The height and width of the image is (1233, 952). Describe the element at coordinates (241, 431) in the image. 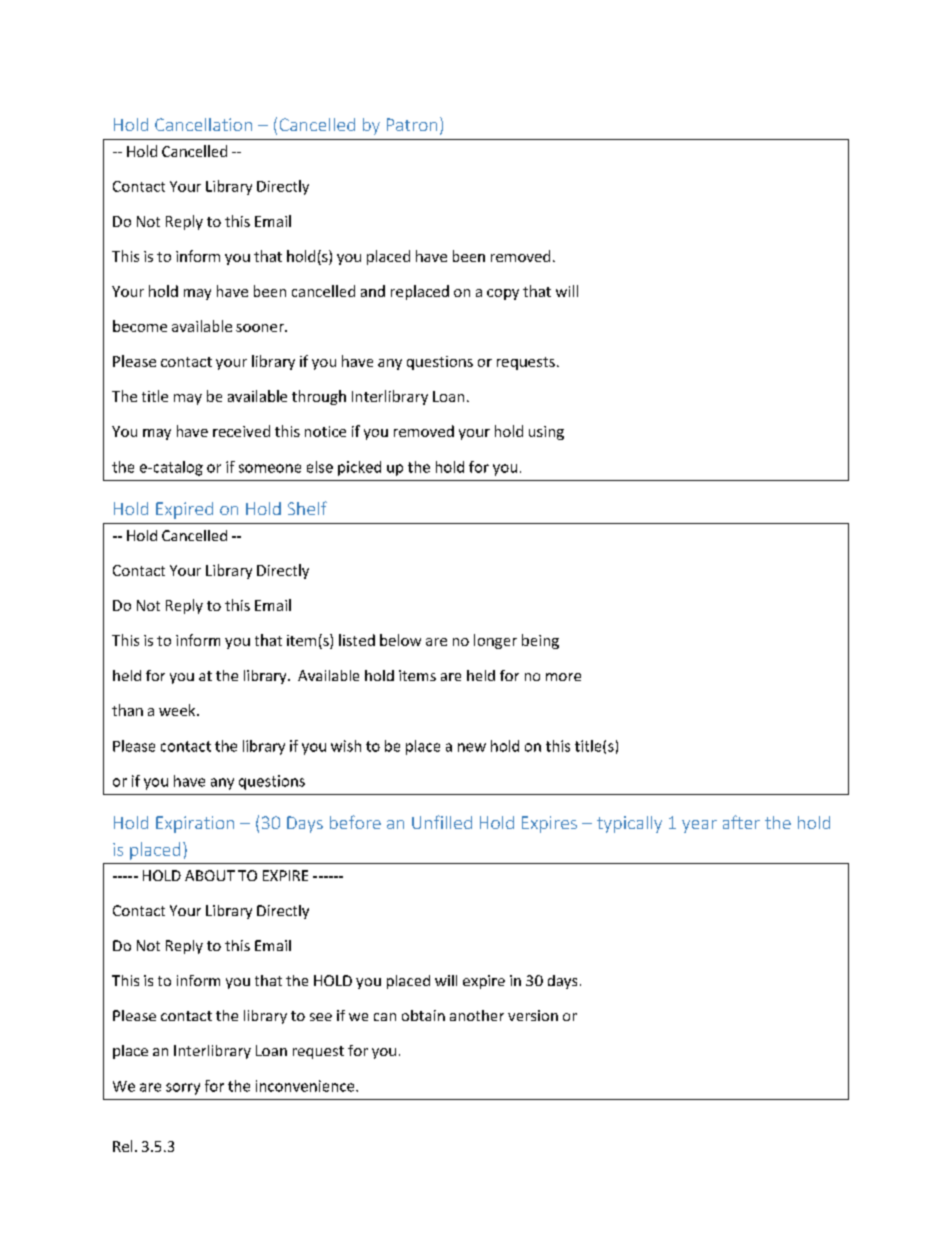

I see `received` at that location.
